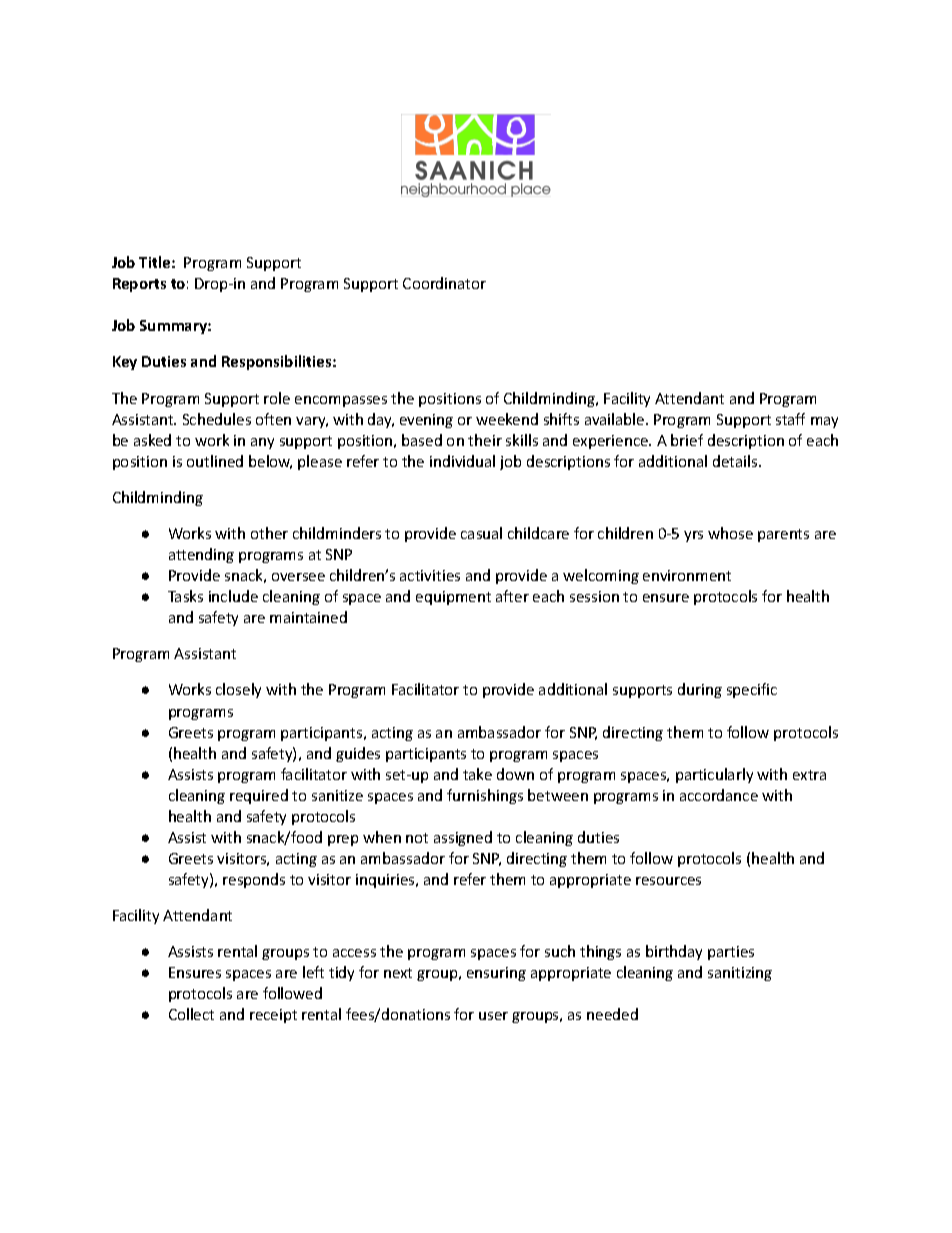 The height and width of the document is (1233, 952). Describe the element at coordinates (463, 838) in the document. I see `assigned` at that location.
